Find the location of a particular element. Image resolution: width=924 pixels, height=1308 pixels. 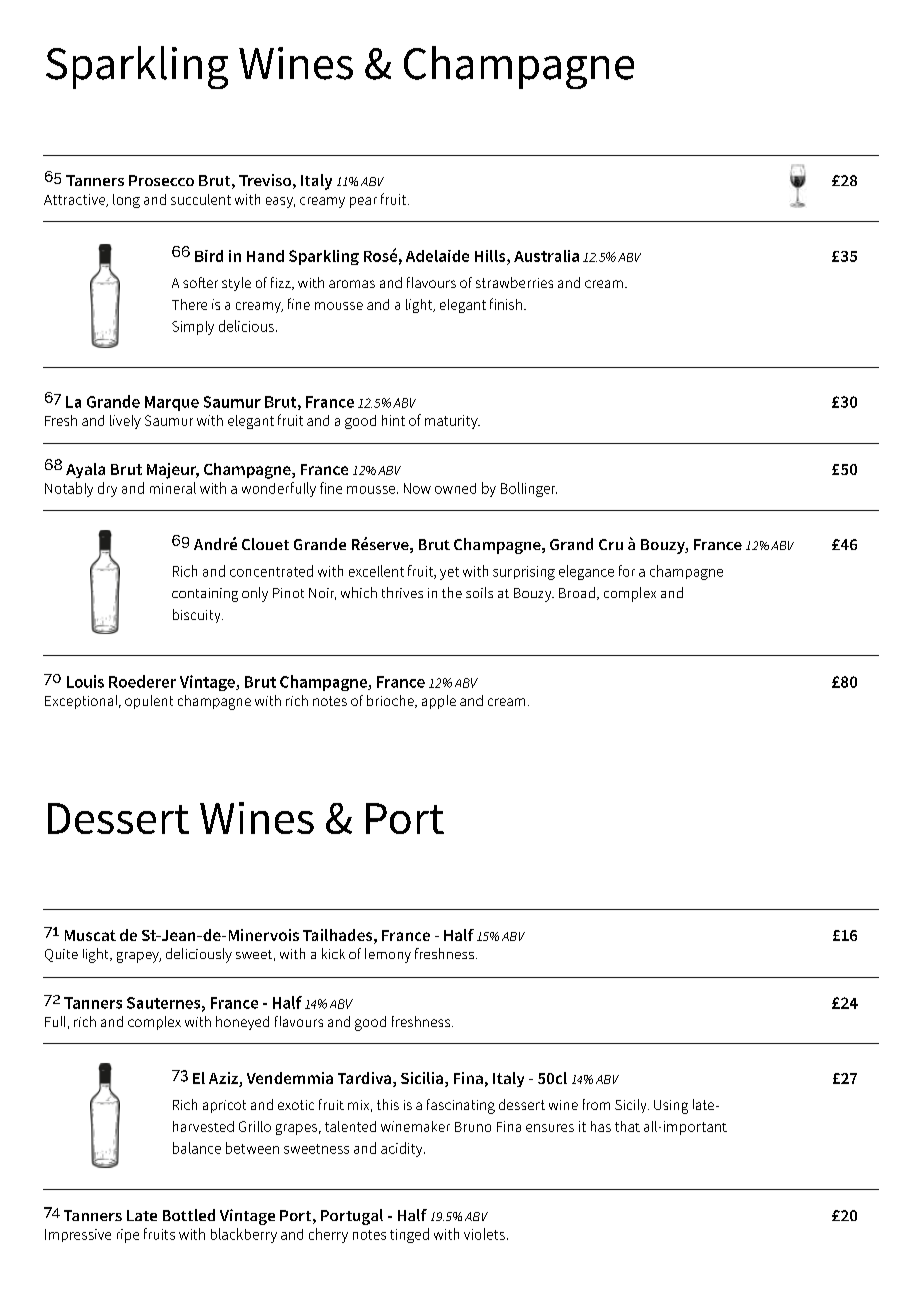

Australia is located at coordinates (546, 256).
